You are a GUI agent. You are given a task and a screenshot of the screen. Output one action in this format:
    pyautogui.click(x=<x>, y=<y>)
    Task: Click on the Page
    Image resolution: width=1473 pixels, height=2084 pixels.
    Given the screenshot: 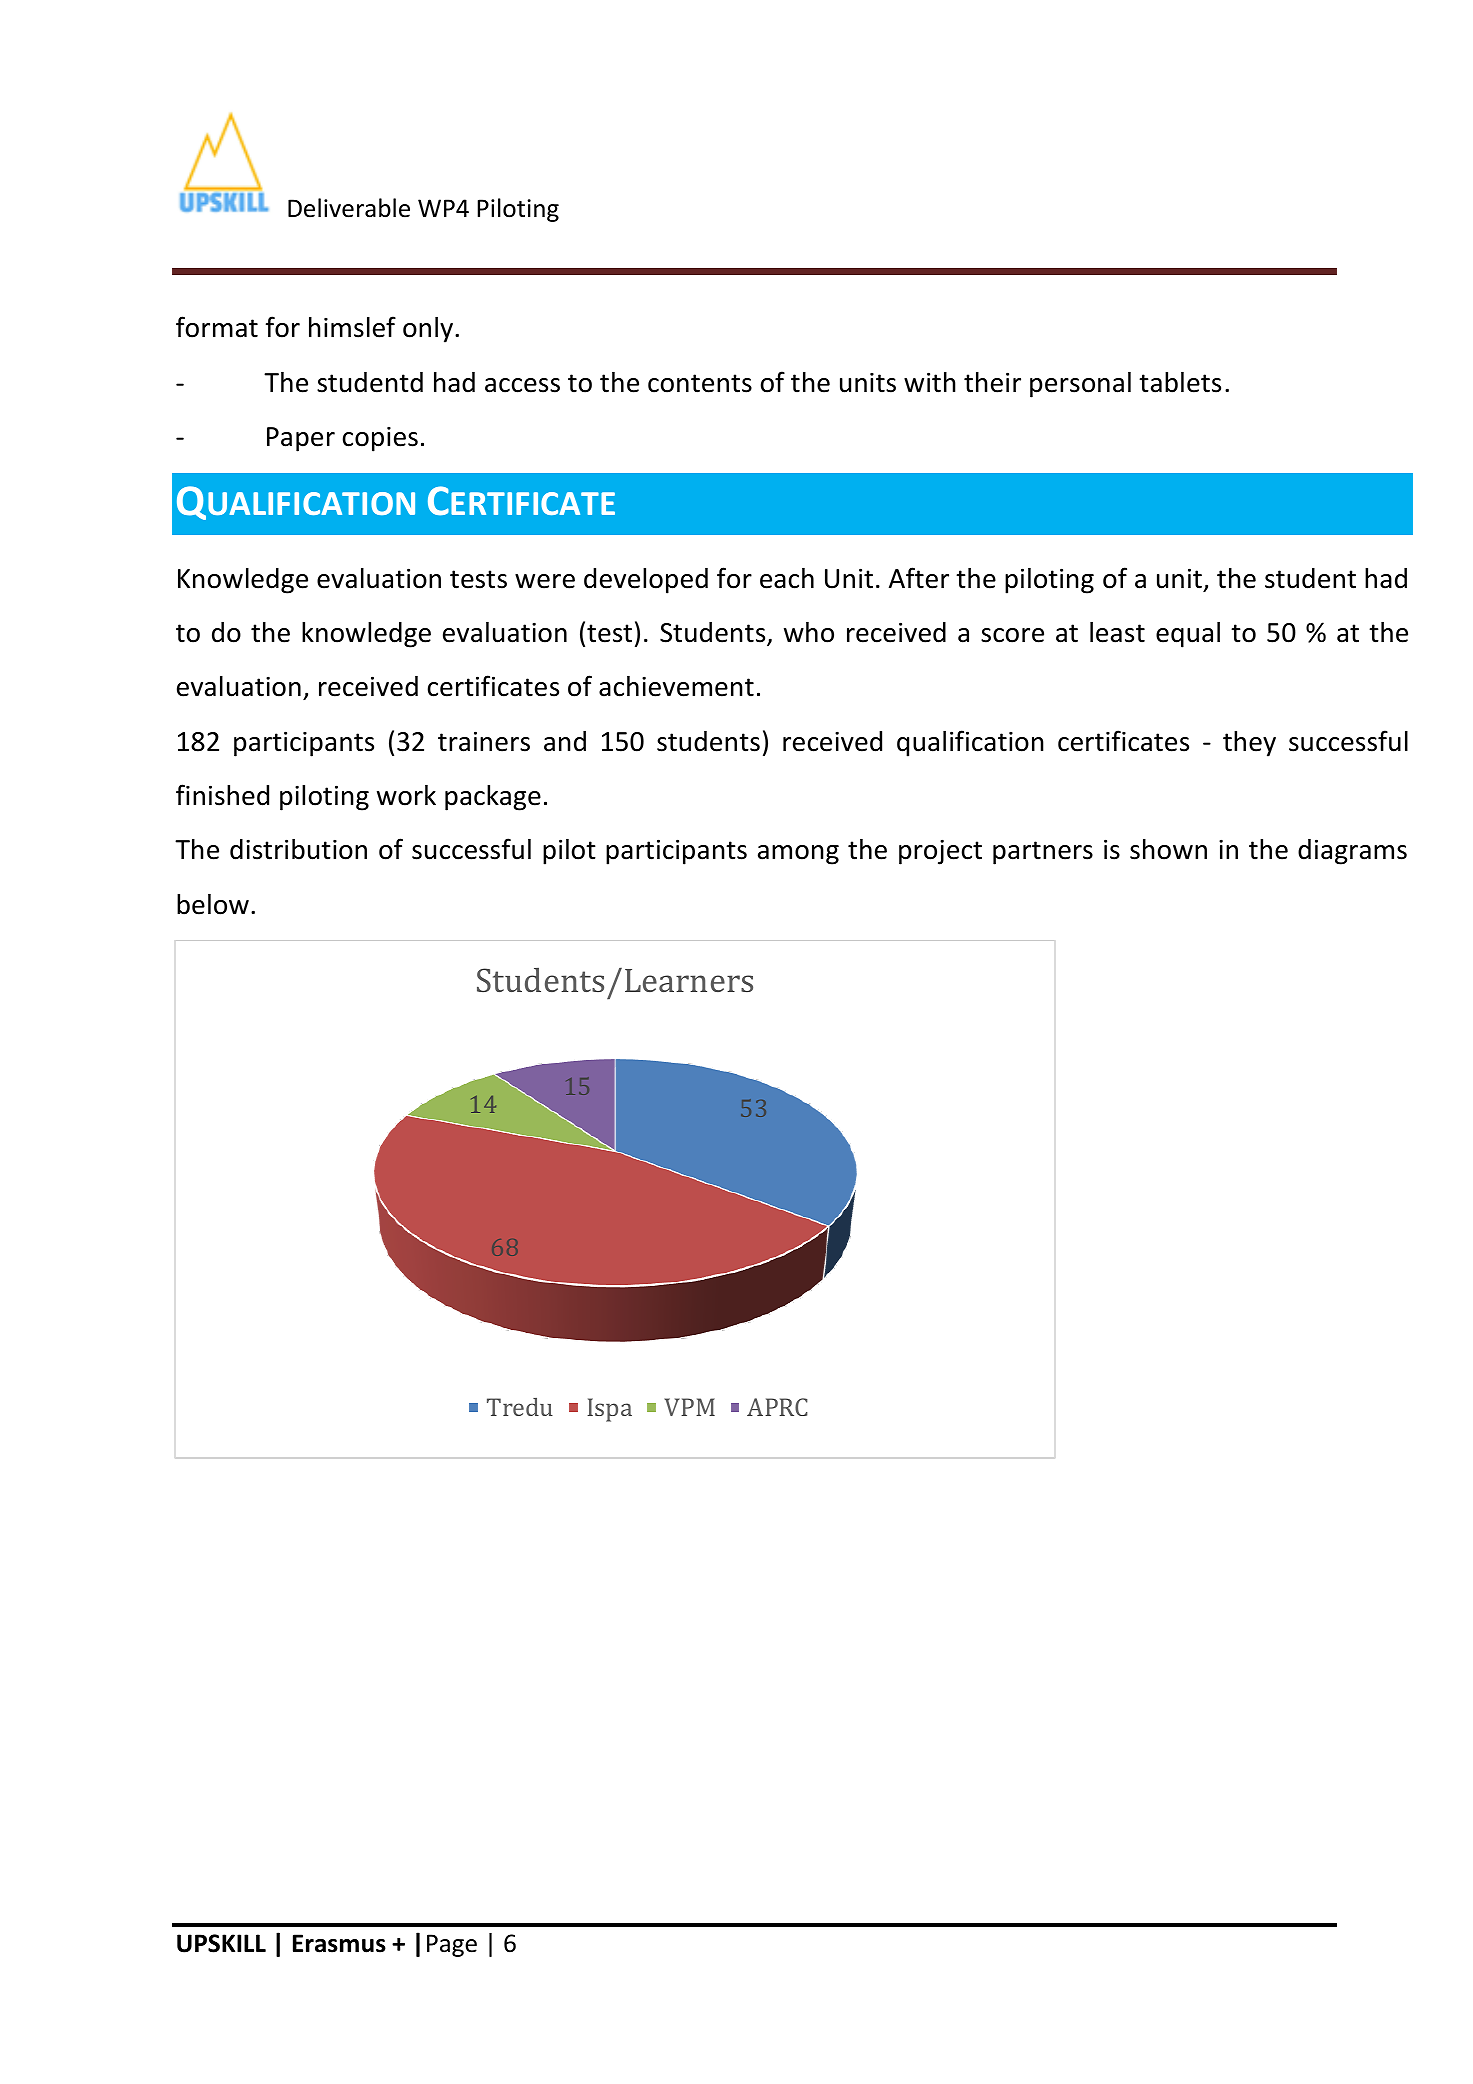 What is the action you would take?
    pyautogui.click(x=452, y=1945)
